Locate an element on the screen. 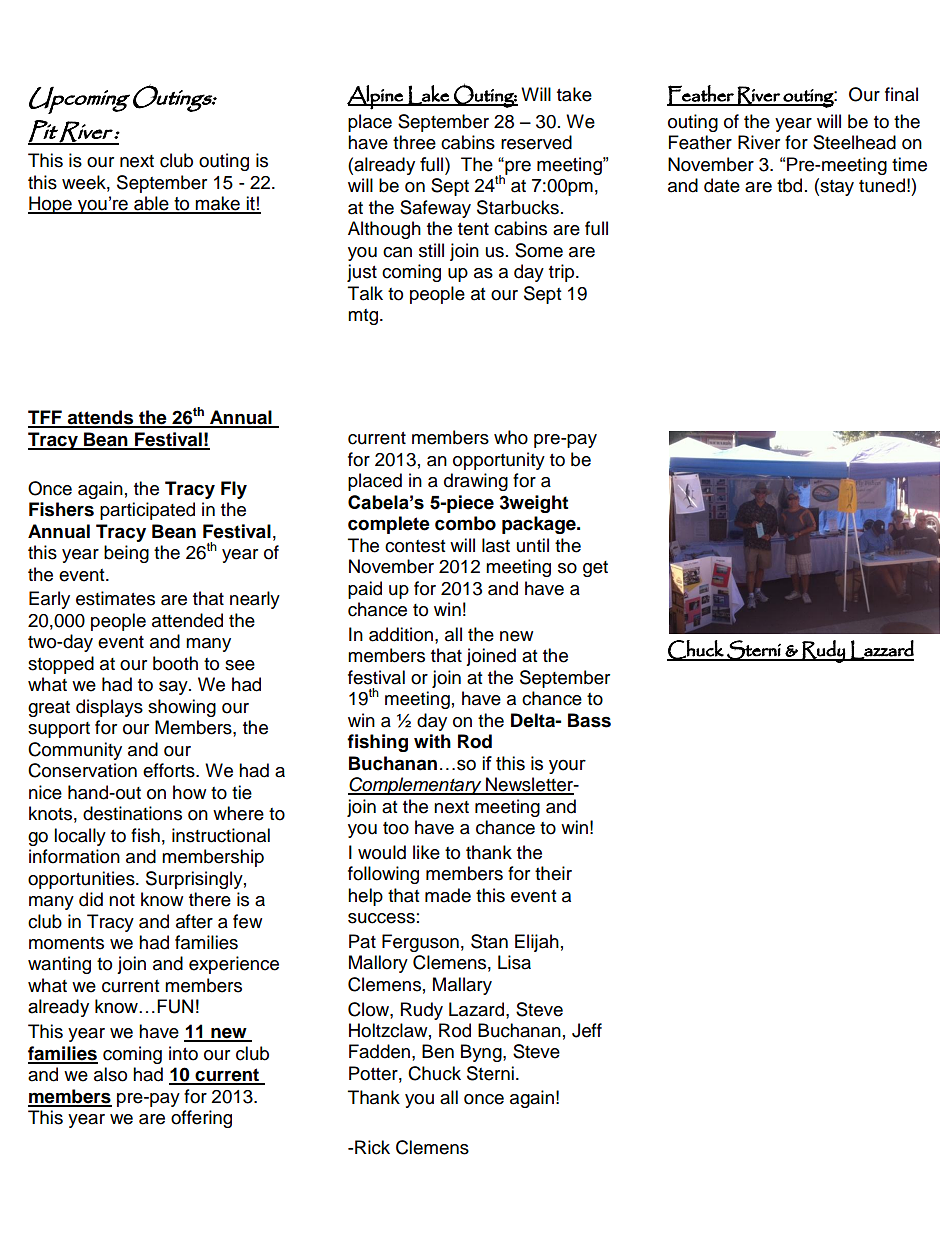 The image size is (952, 1233). Steelhead is located at coordinates (854, 142).
